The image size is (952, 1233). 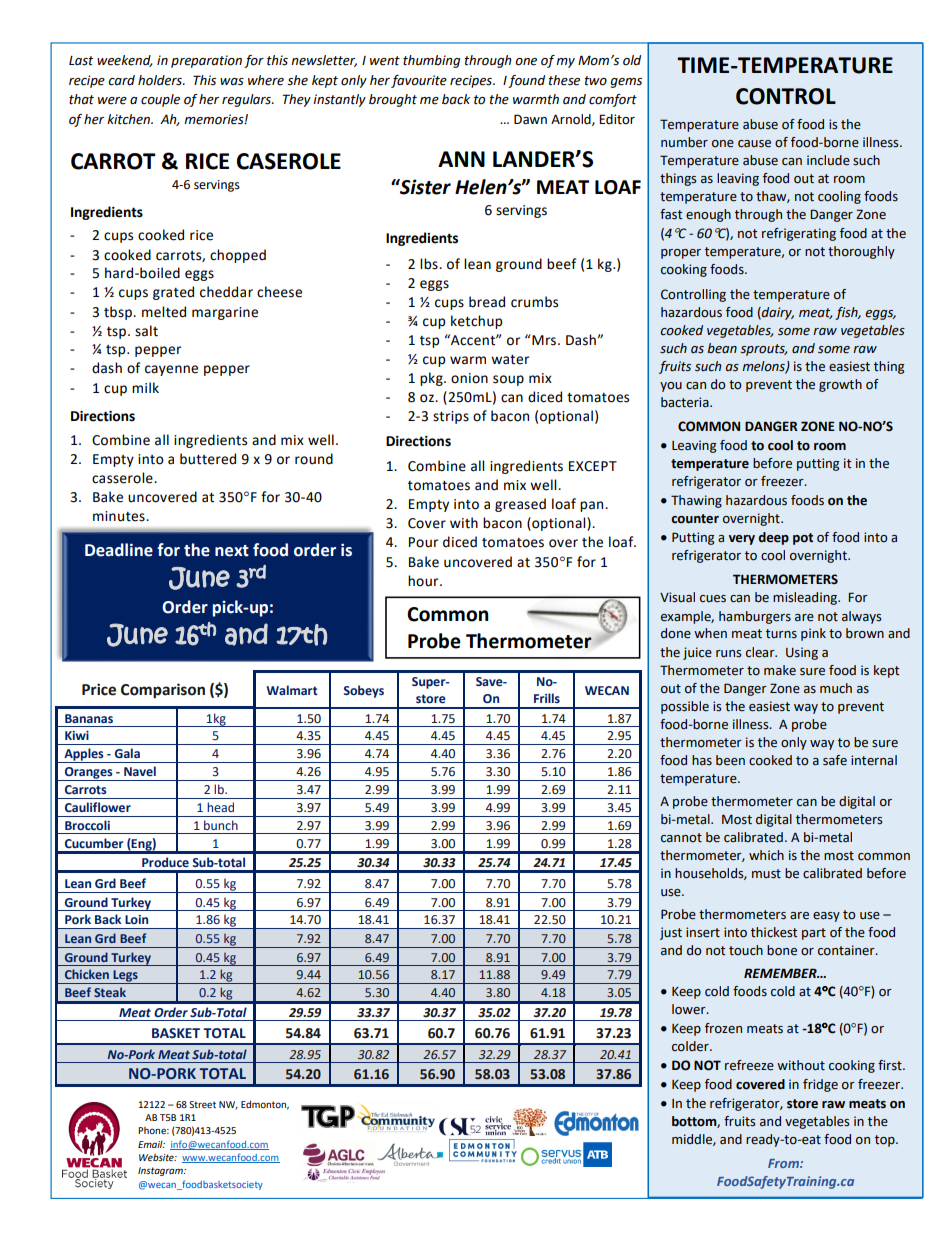 I want to click on Street, so click(x=202, y=1104).
